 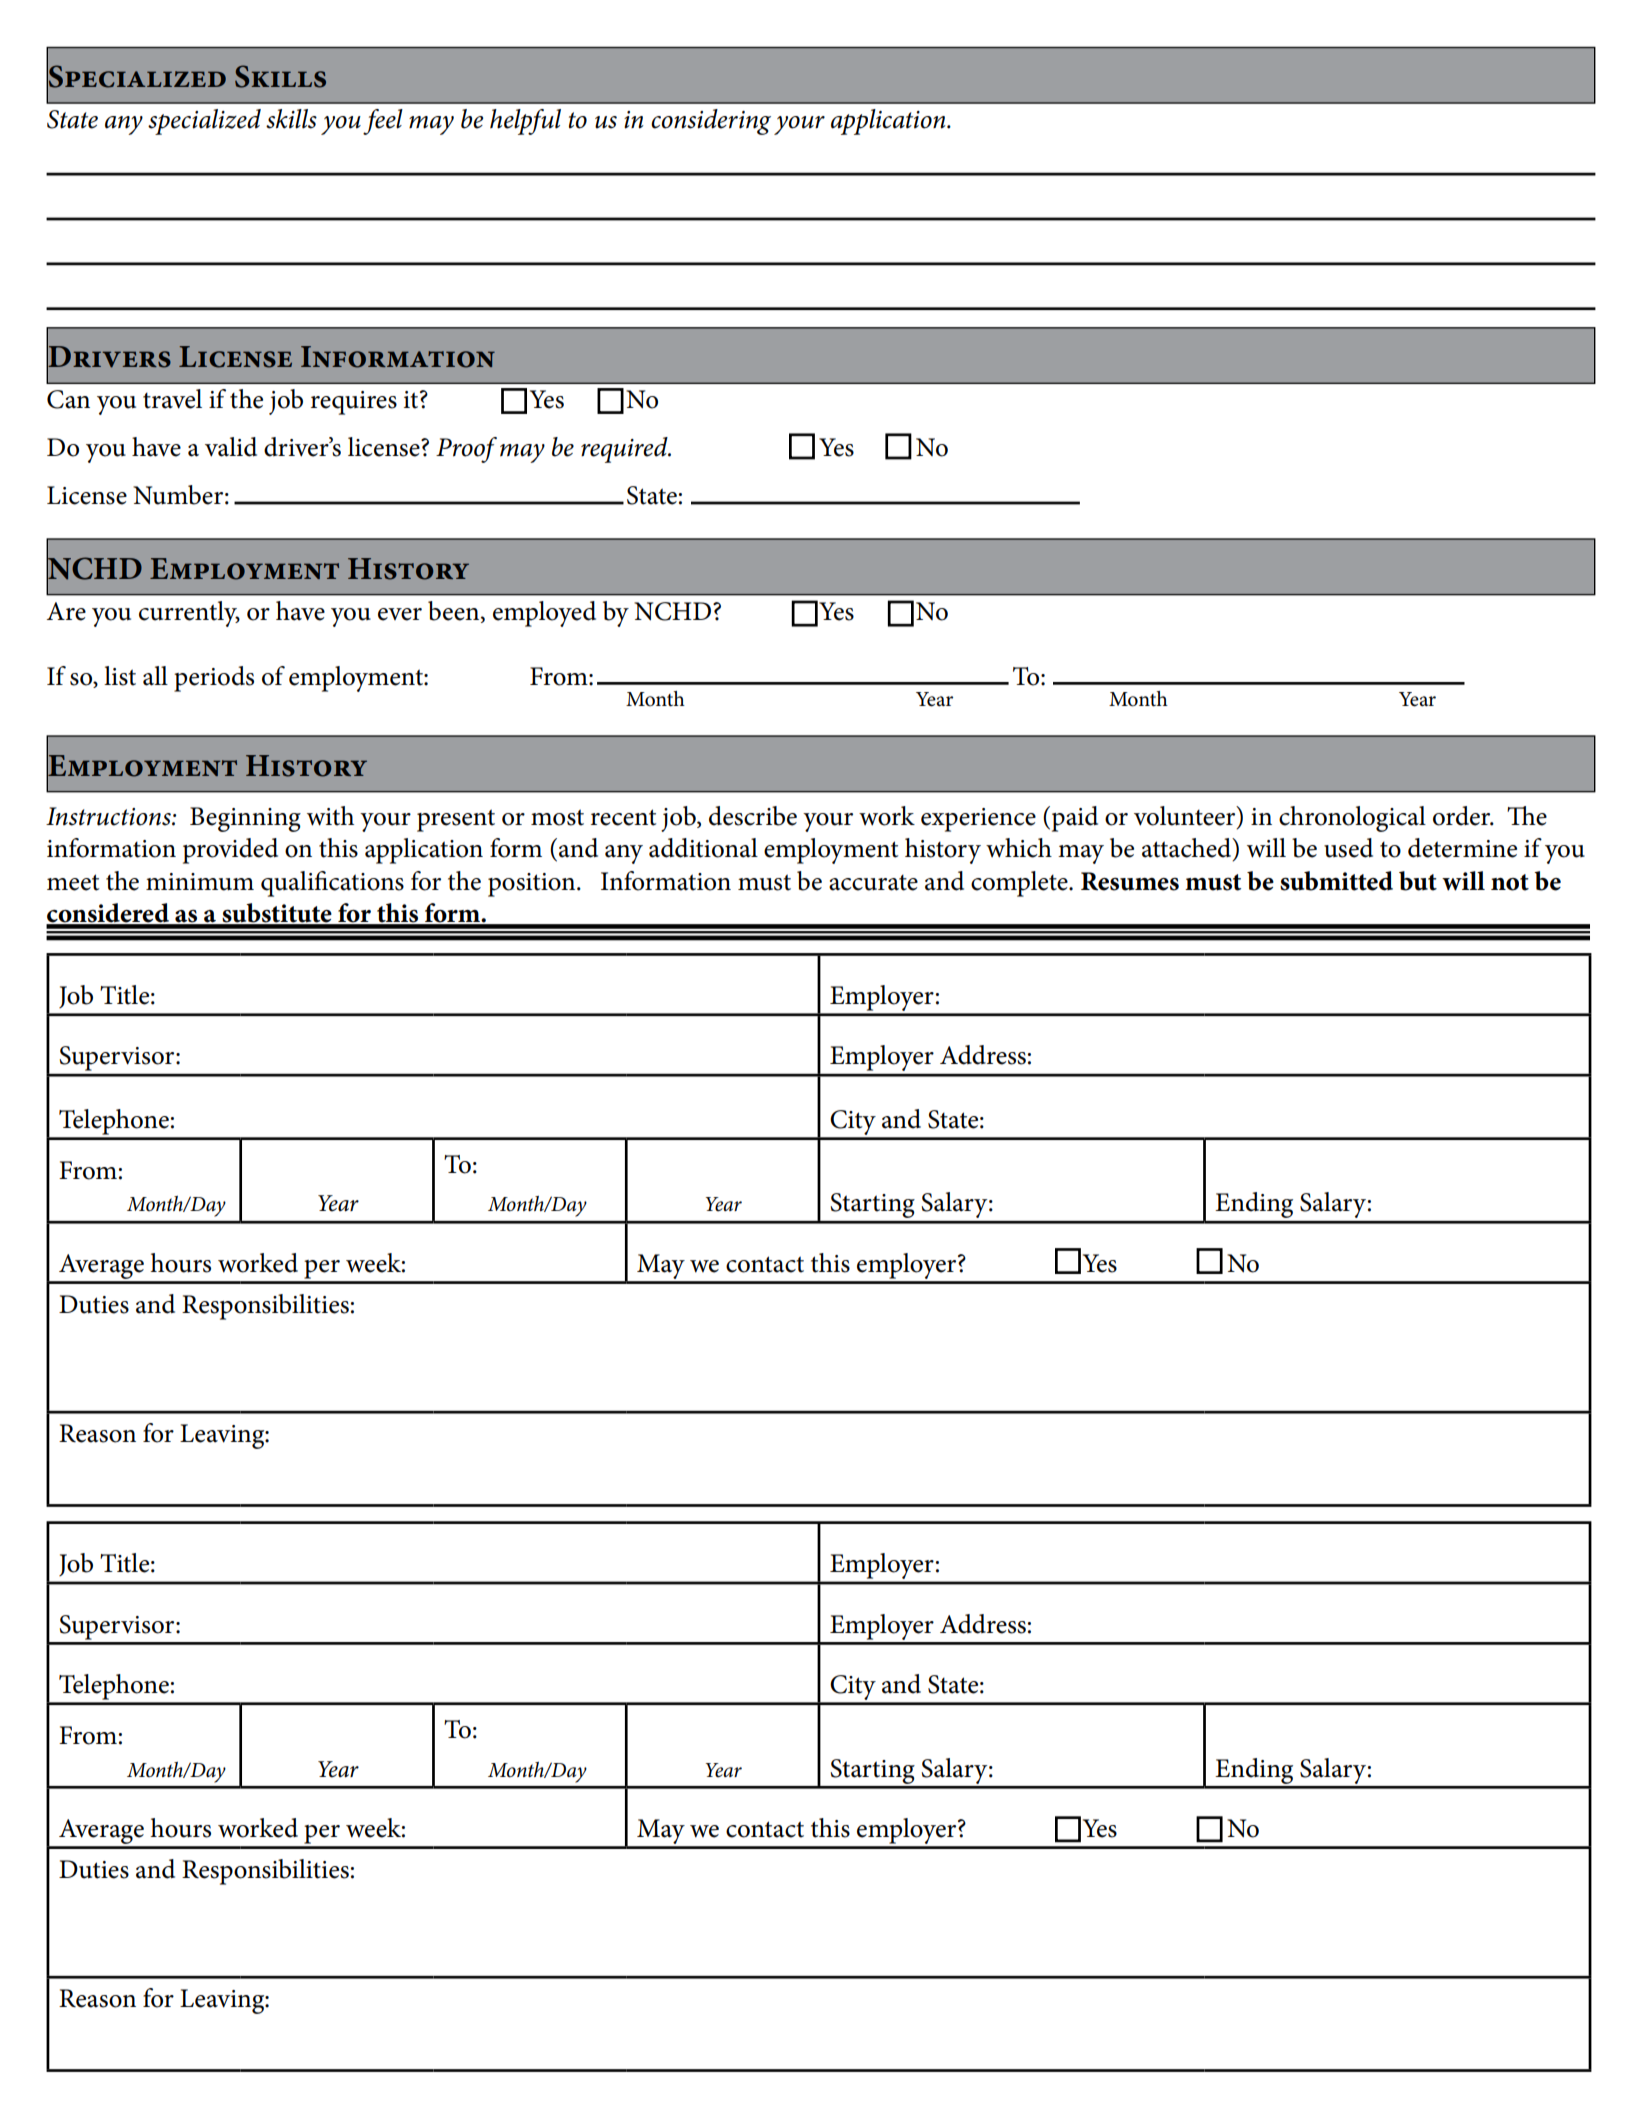 What do you see at coordinates (544, 614) in the document?
I see `employed` at bounding box center [544, 614].
